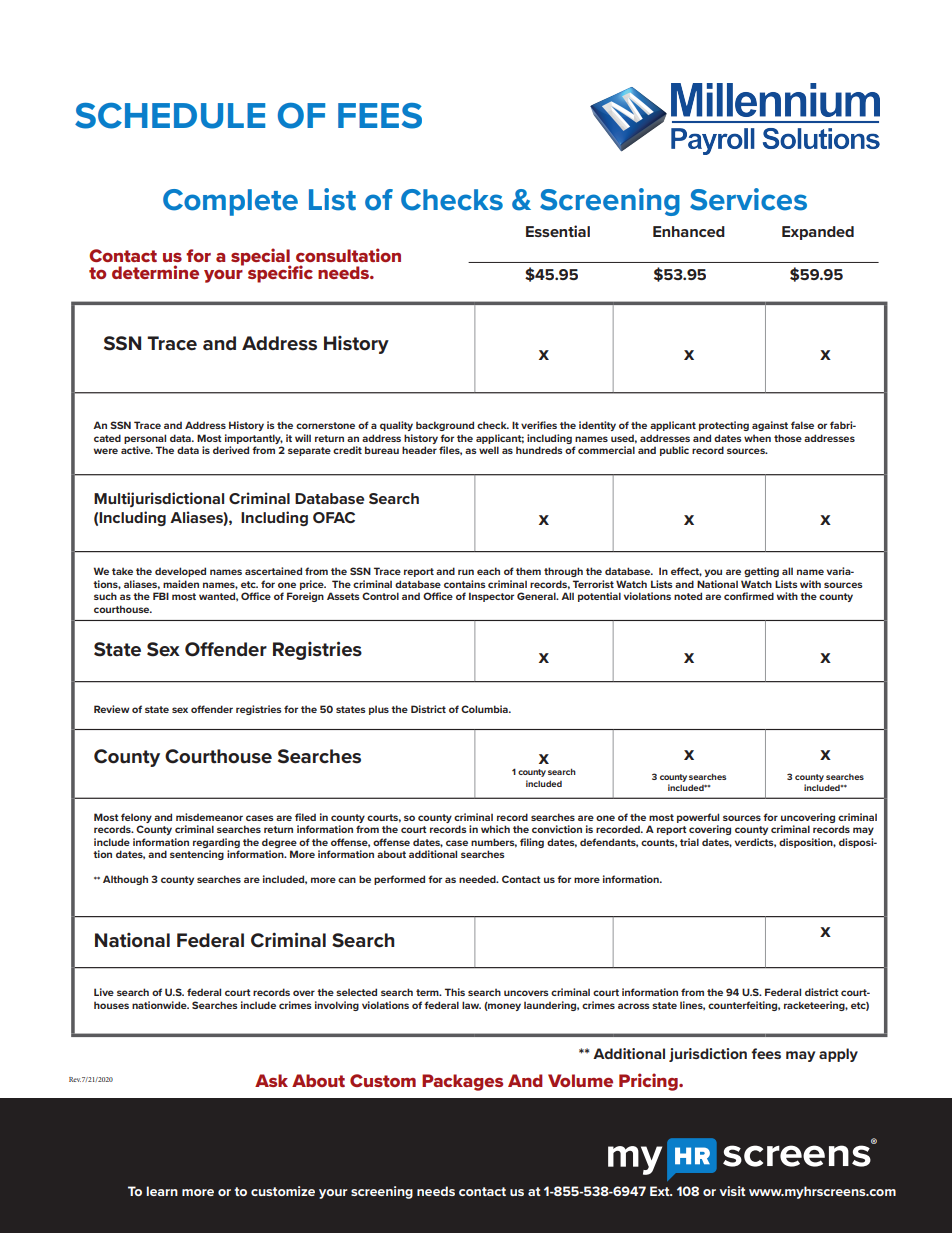  I want to click on Essential, so click(558, 231).
